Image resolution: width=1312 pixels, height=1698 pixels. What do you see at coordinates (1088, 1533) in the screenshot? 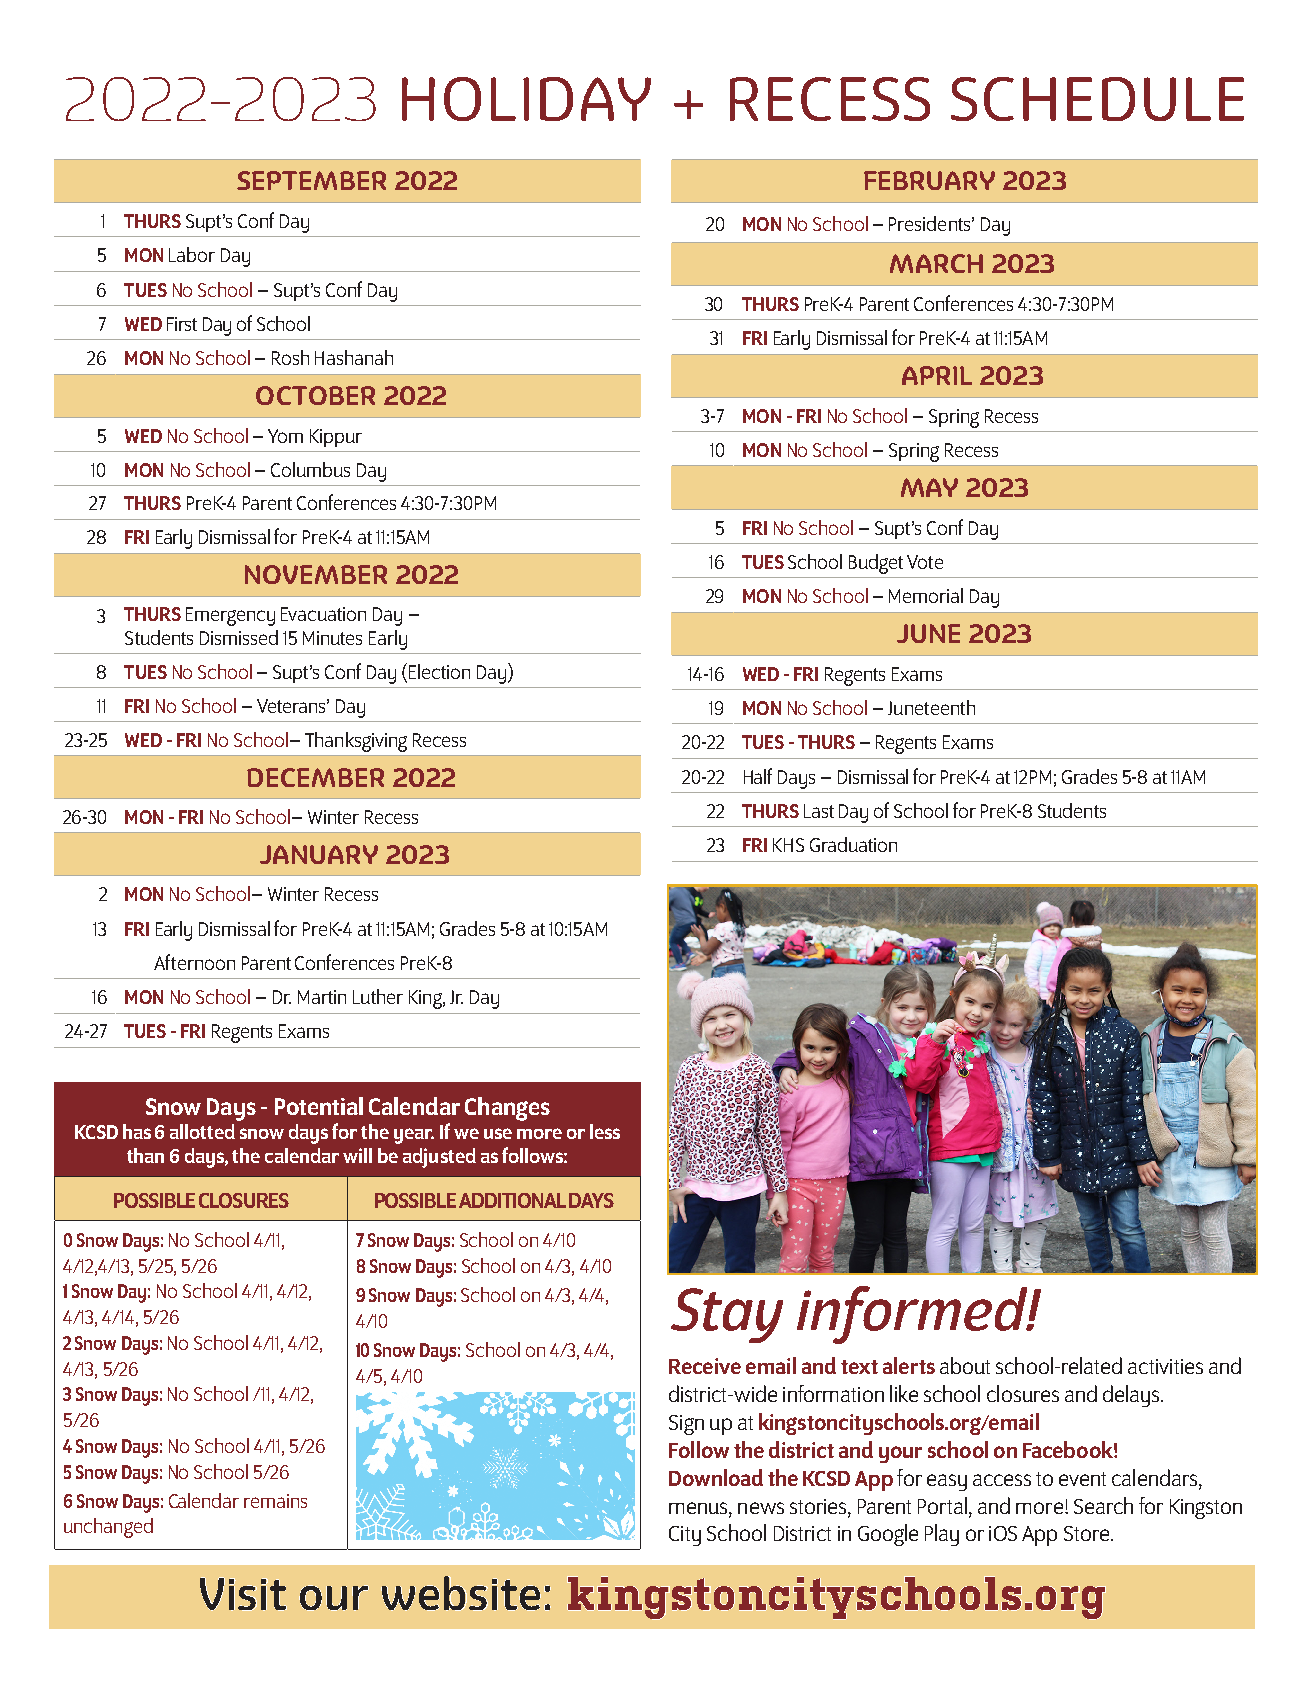
I see `Store` at bounding box center [1088, 1533].
